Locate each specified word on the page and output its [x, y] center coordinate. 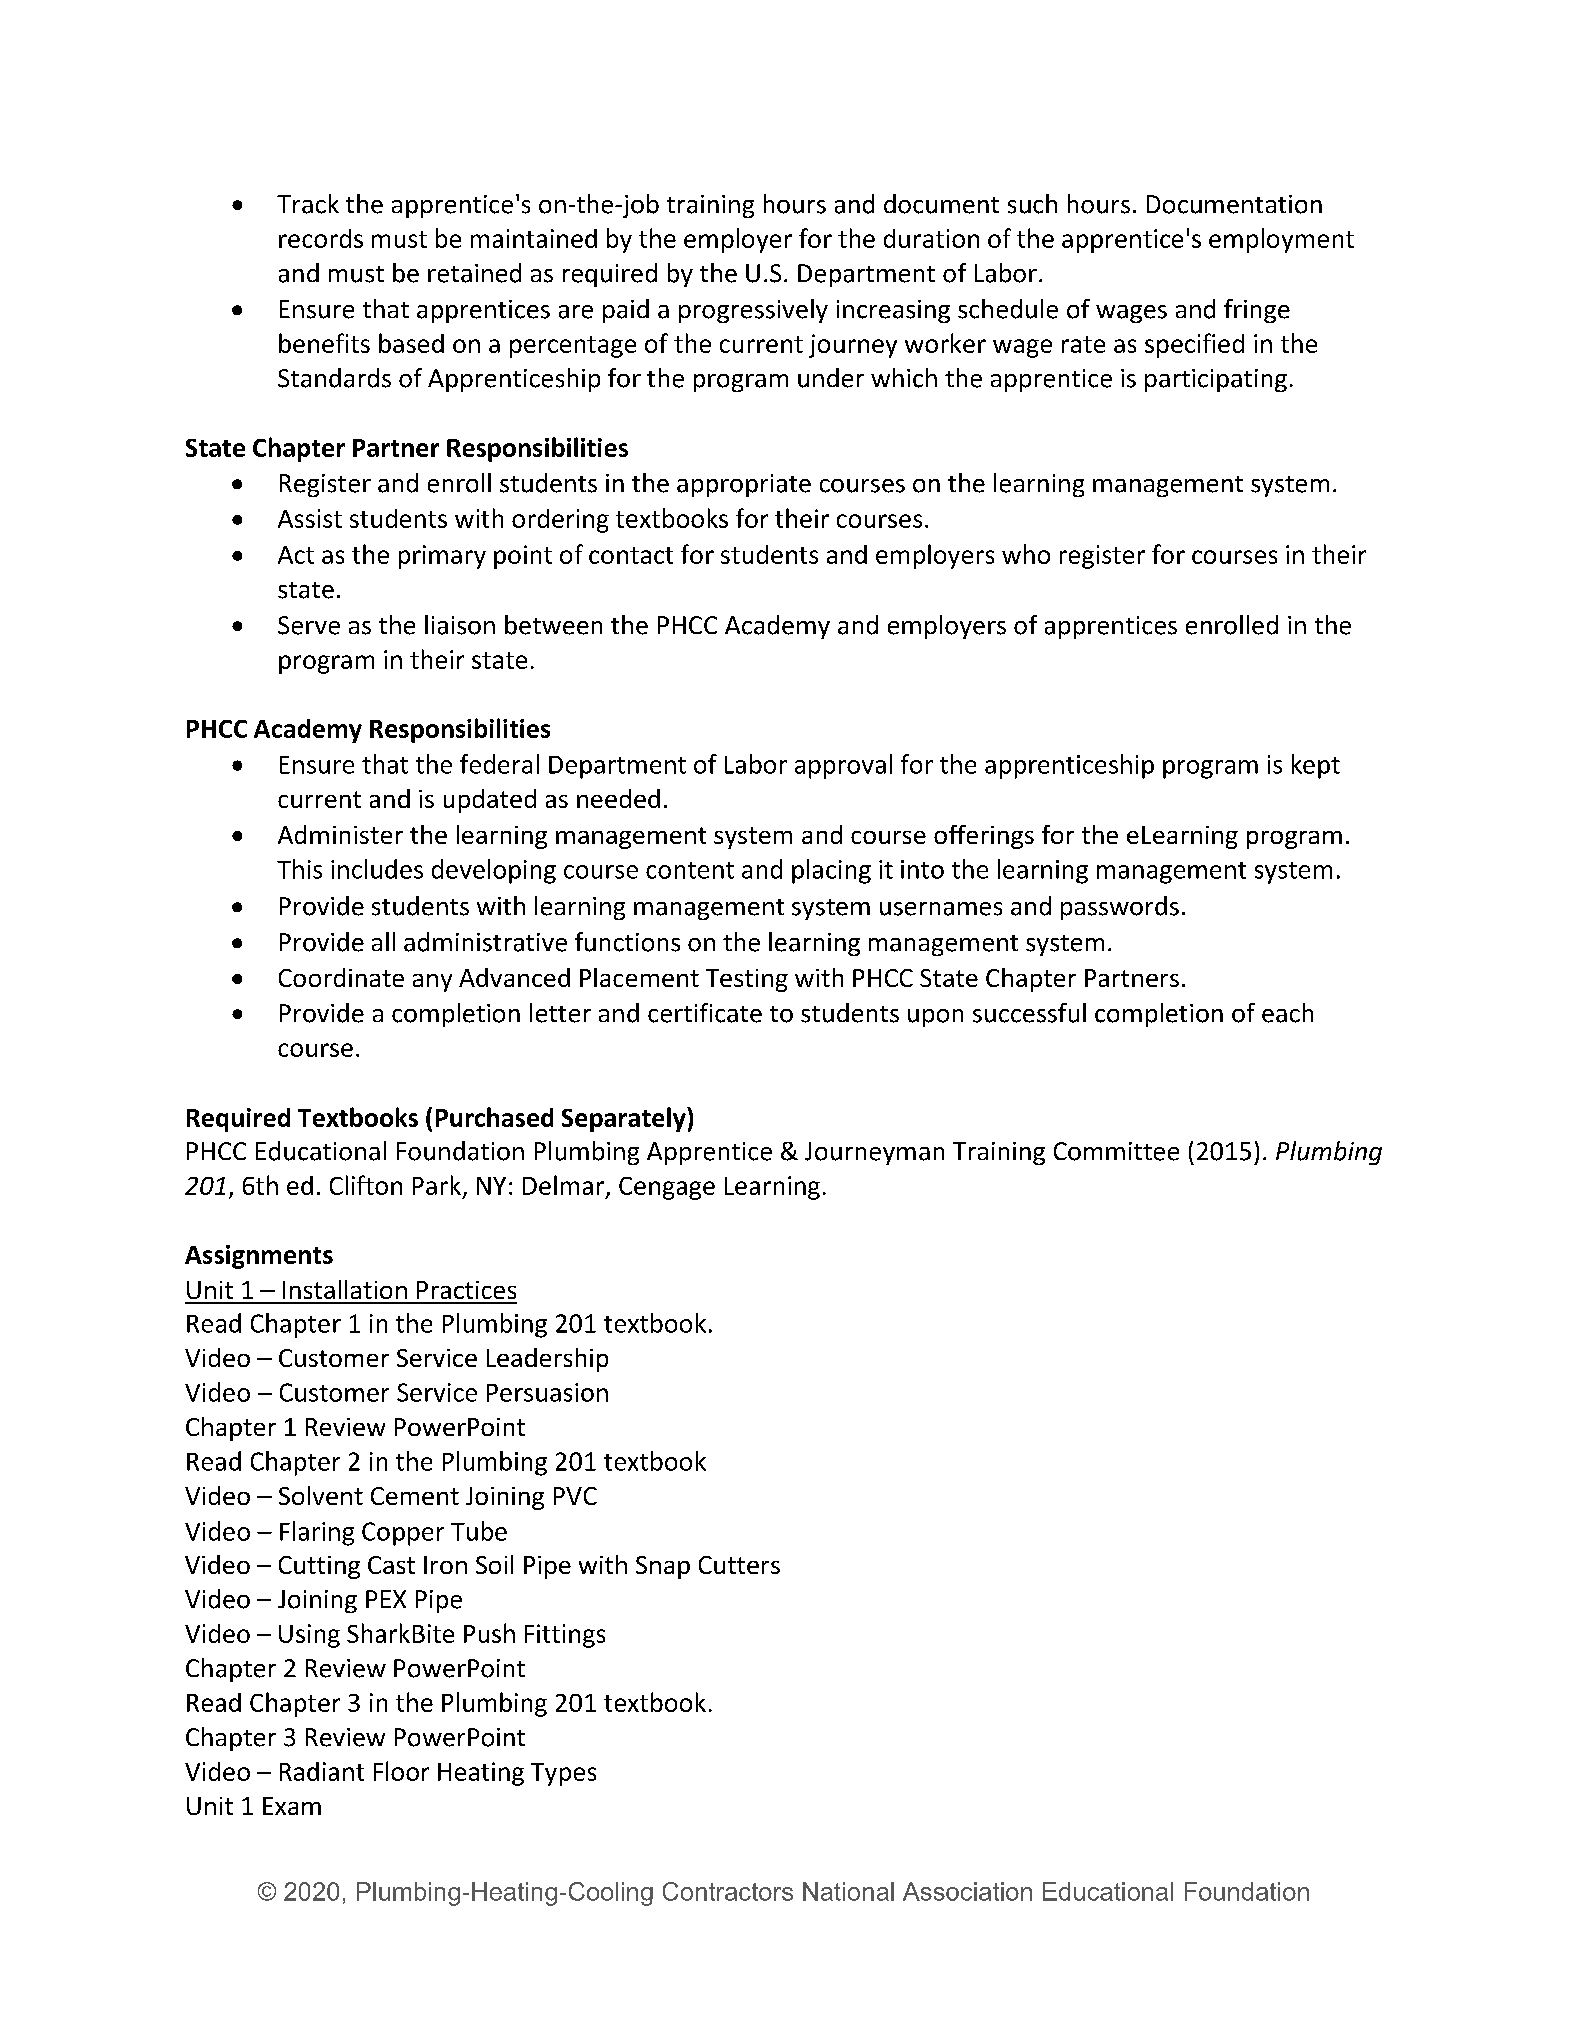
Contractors [728, 1891]
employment [1281, 240]
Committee [1116, 1151]
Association [967, 1891]
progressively [753, 311]
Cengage [667, 1188]
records [321, 238]
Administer [340, 834]
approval [843, 766]
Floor [401, 1771]
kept [1316, 766]
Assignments [259, 1257]
